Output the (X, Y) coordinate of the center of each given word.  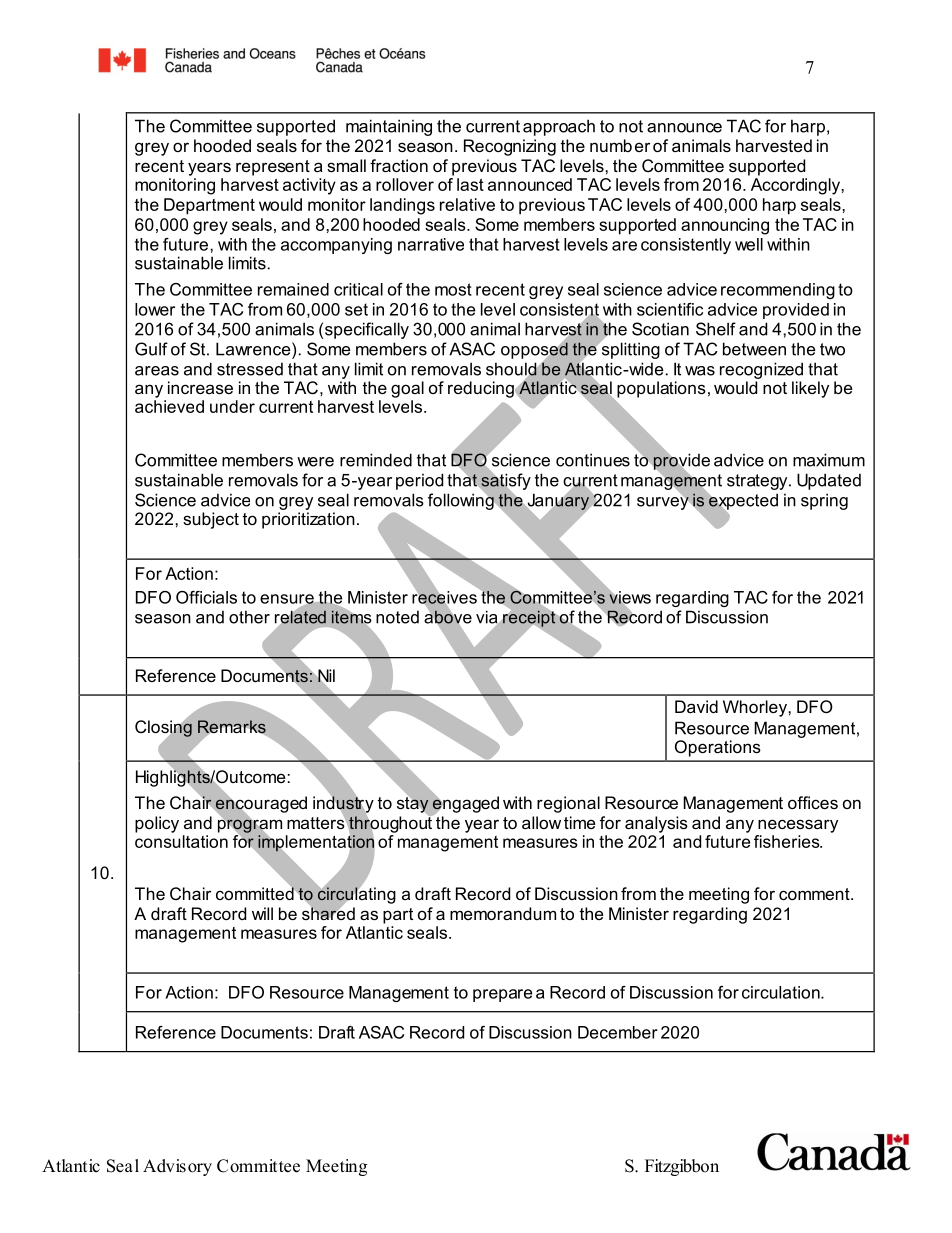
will (262, 913)
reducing (482, 389)
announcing (725, 226)
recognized (761, 370)
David (696, 706)
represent (273, 168)
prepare (502, 995)
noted (397, 617)
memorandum (503, 913)
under (232, 406)
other (249, 617)
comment (815, 894)
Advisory (177, 1167)
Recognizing (510, 147)
